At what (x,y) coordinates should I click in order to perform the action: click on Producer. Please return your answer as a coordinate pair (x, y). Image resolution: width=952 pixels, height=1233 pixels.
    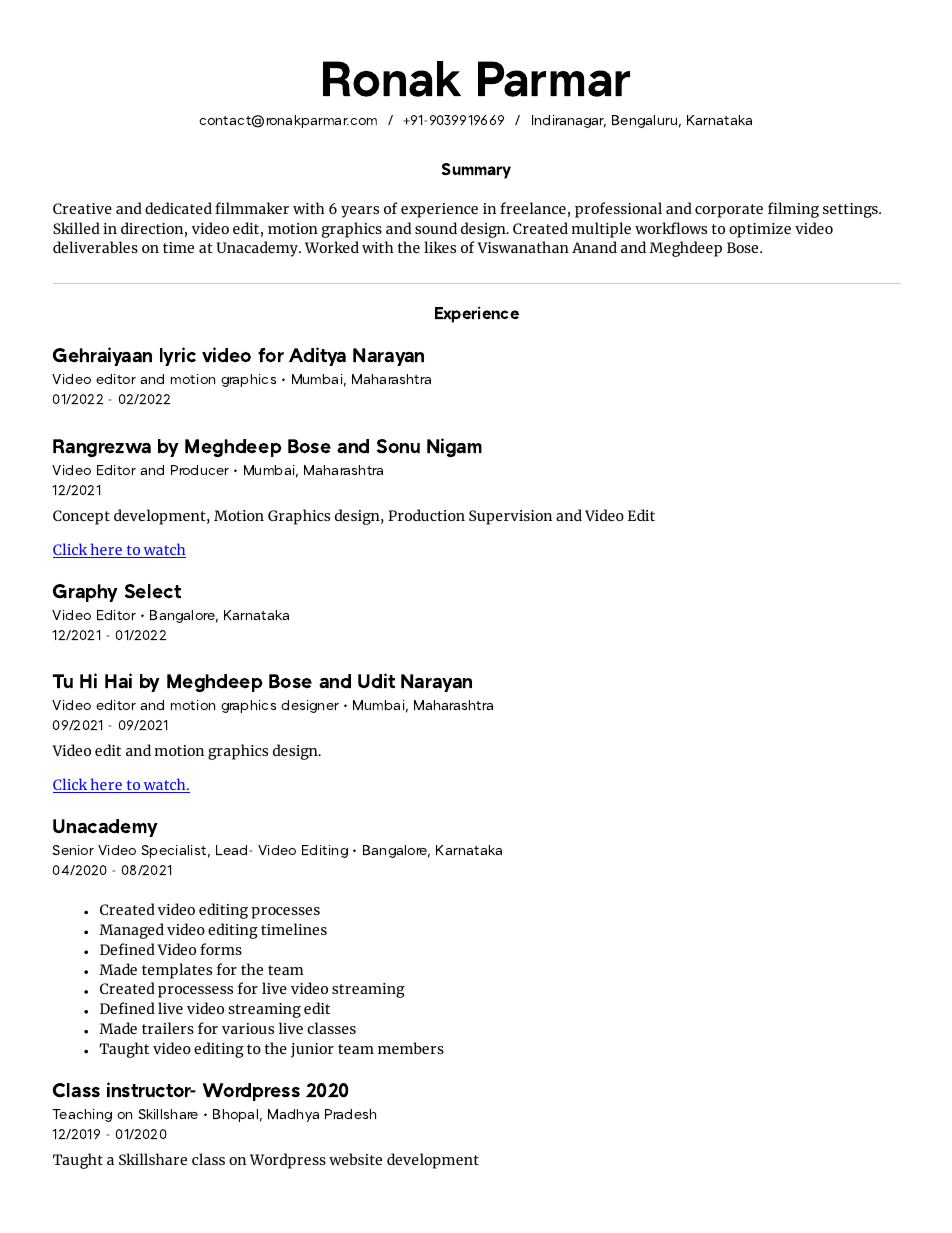
    Looking at the image, I should click on (200, 470).
